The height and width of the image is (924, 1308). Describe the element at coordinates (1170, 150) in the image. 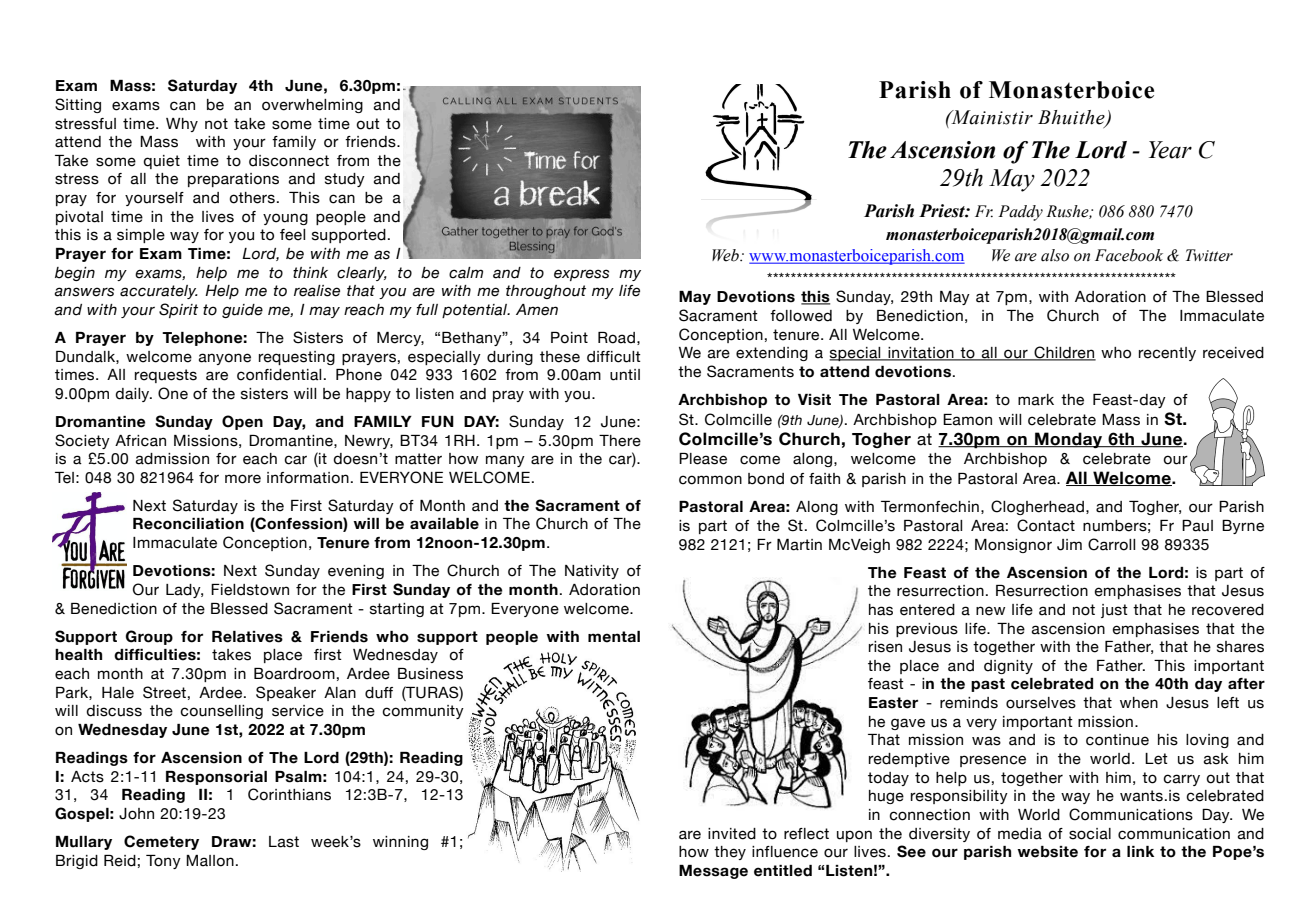

I see `Year` at that location.
